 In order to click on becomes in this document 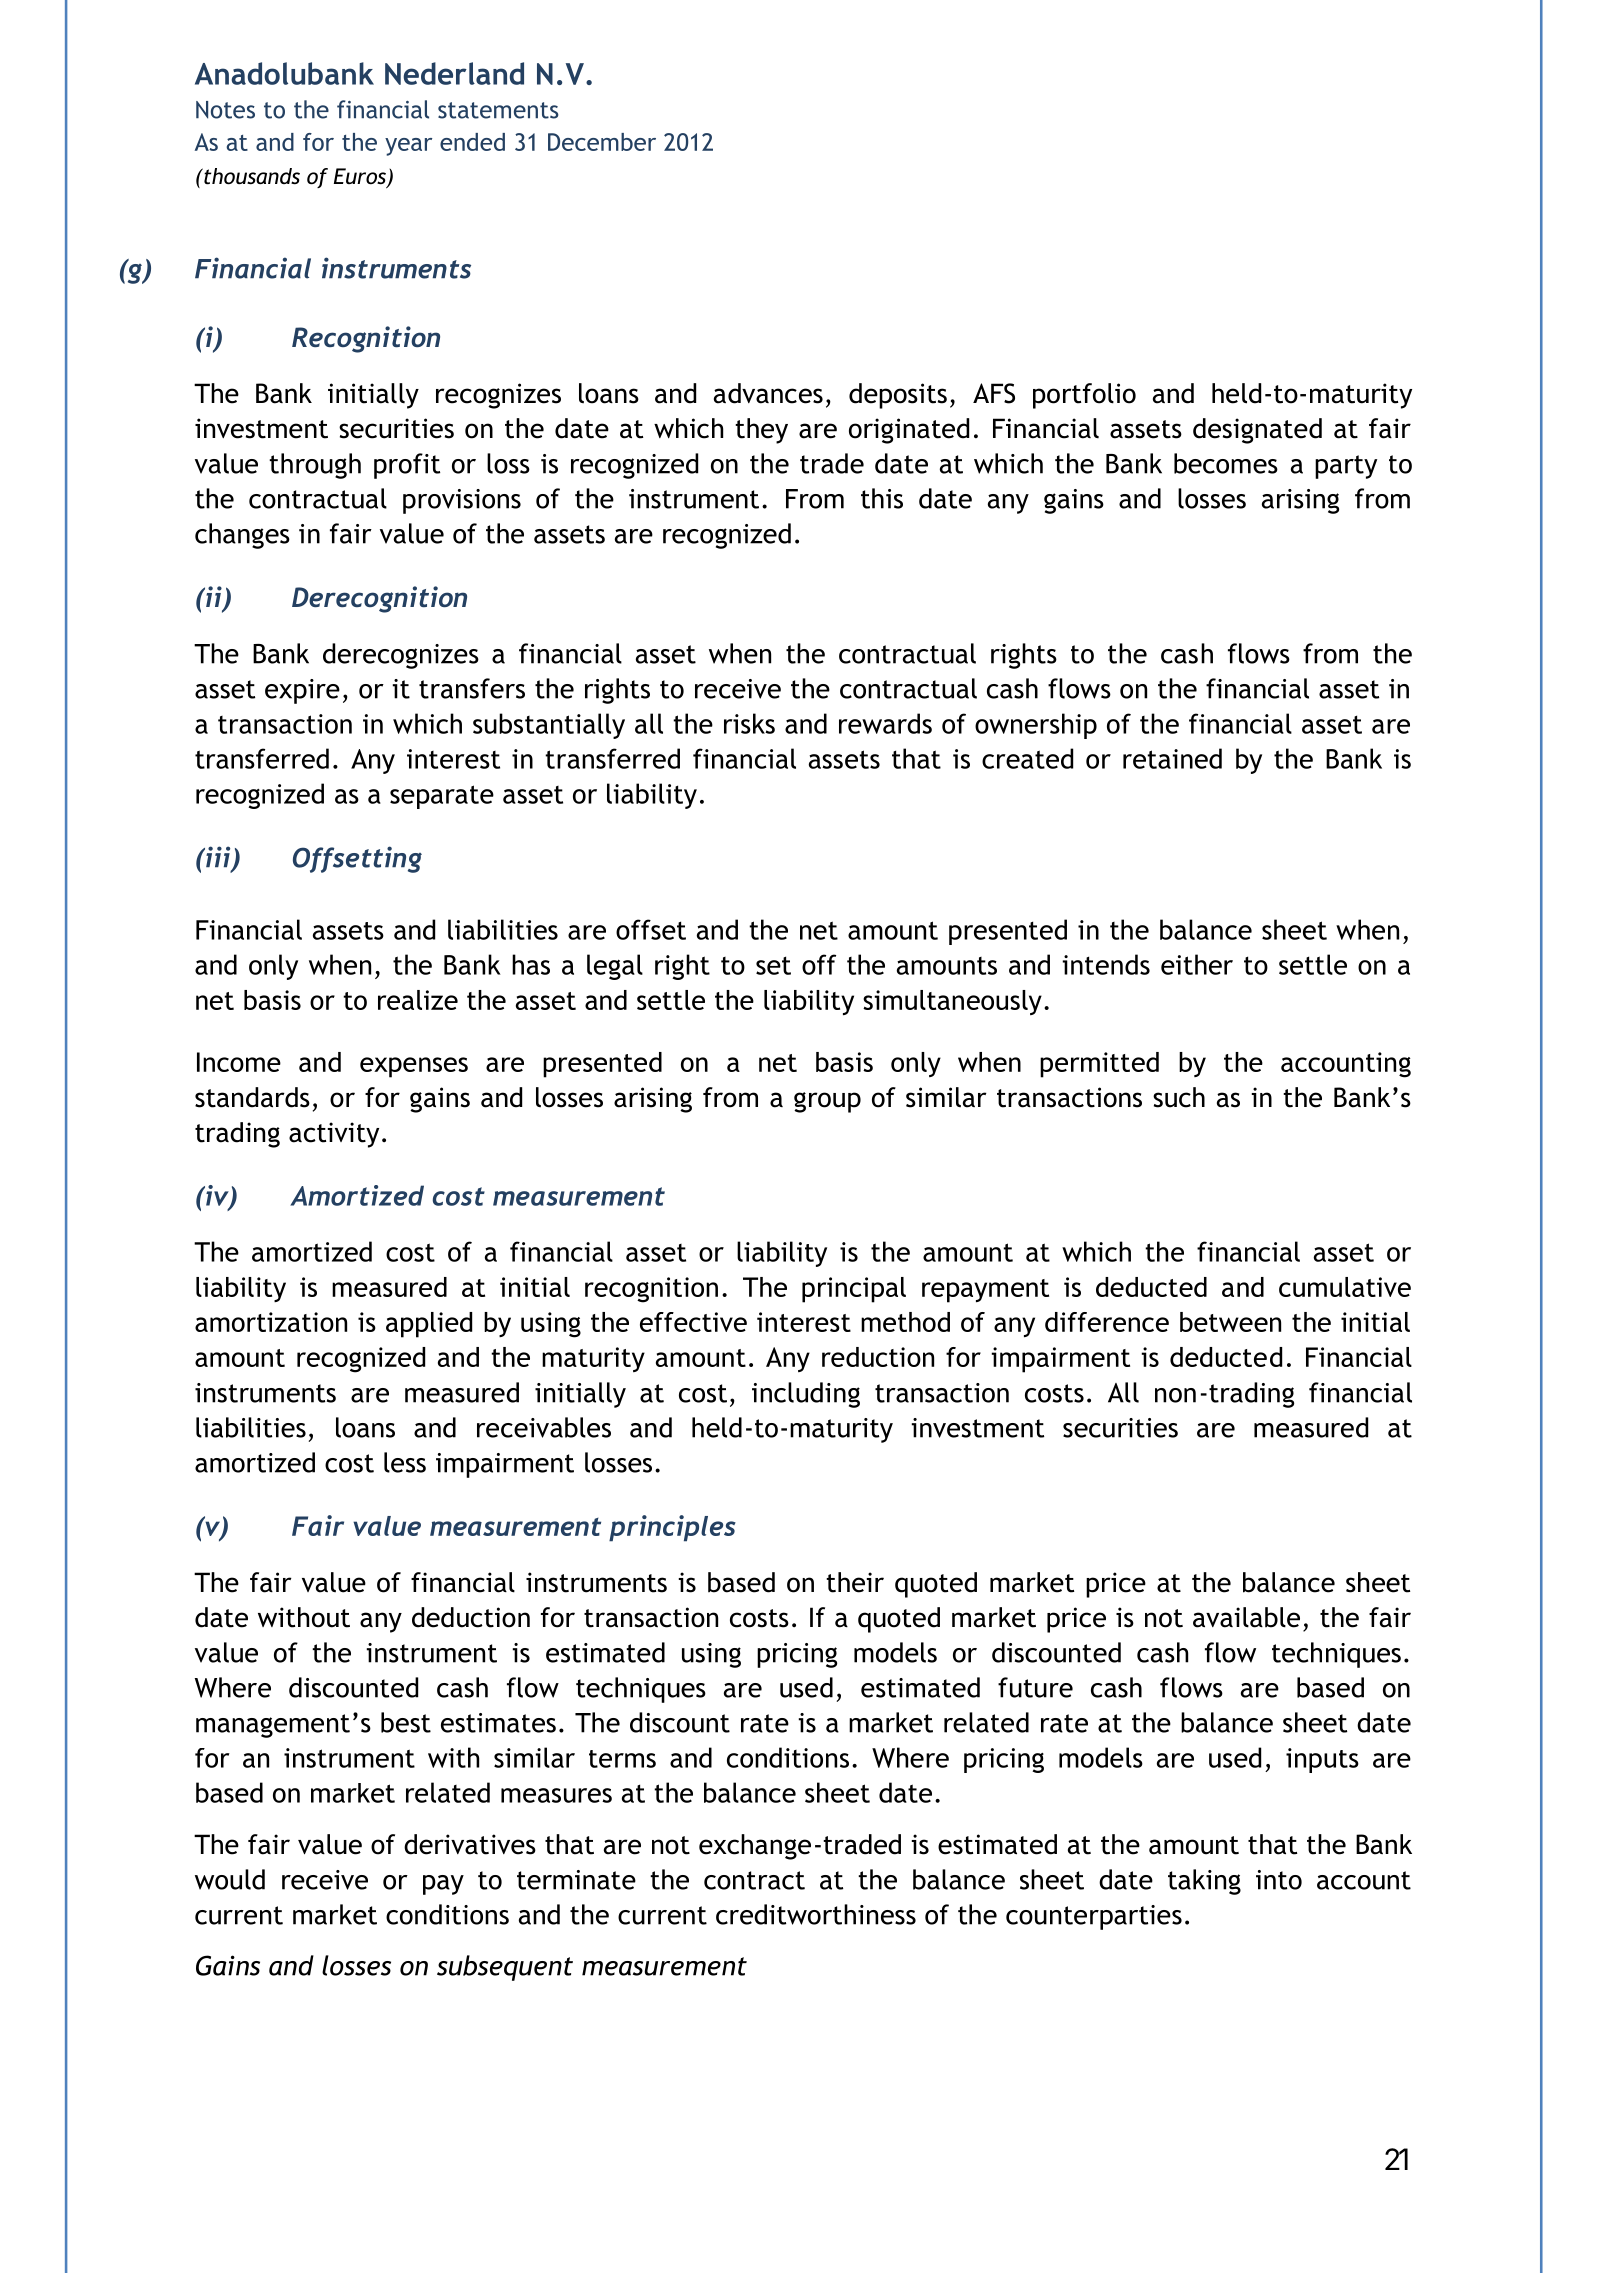, I will do `click(1226, 463)`.
